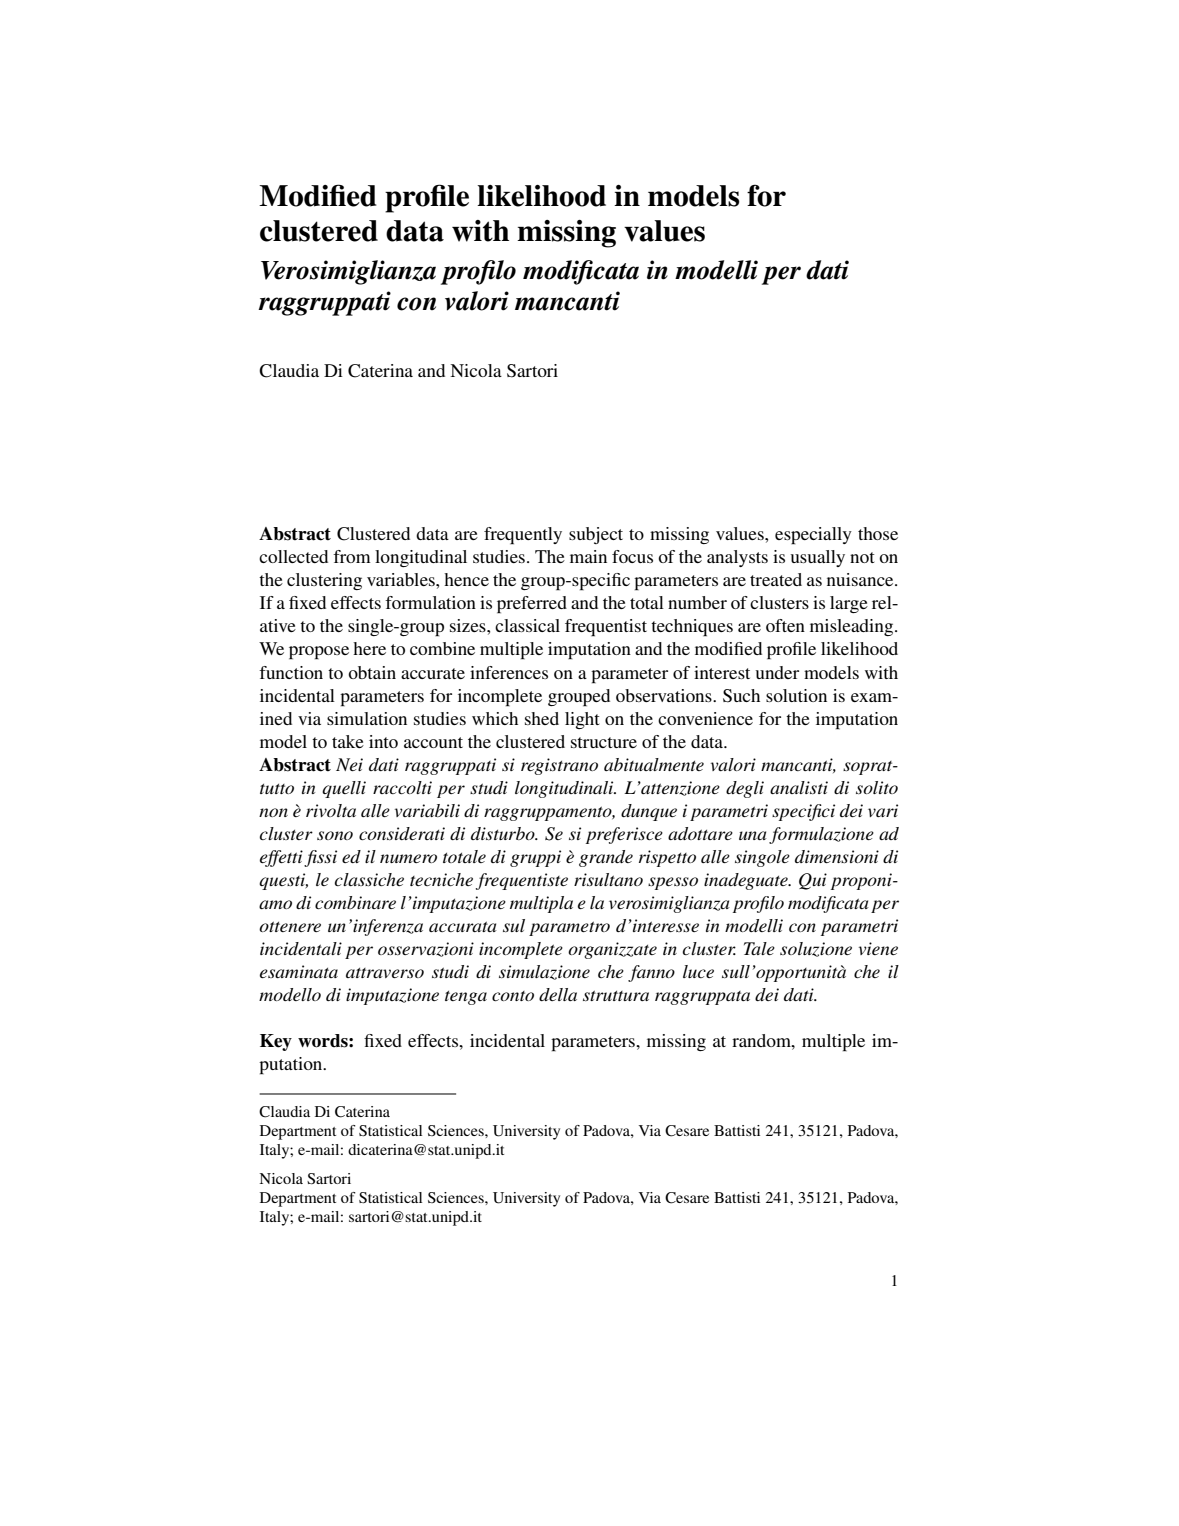 This document has height=1526, width=1179. Describe the element at coordinates (408, 858) in the document. I see `numero` at that location.
